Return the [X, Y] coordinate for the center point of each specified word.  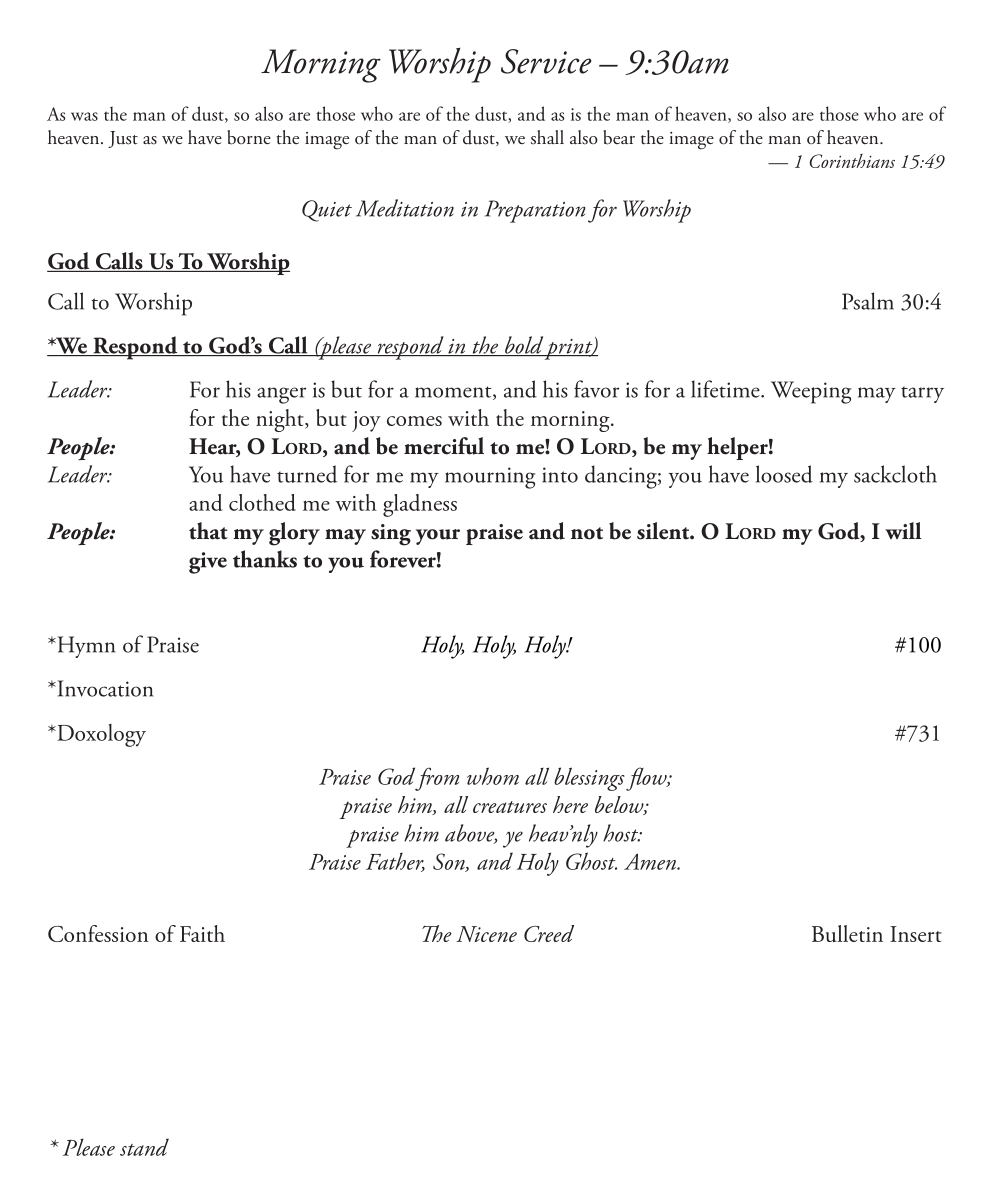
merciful [444, 446]
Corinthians [852, 161]
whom [493, 776]
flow [647, 779]
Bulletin [847, 933]
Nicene [486, 934]
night [281, 420]
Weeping [811, 392]
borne [249, 137]
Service [546, 61]
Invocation [104, 688]
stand [144, 1147]
